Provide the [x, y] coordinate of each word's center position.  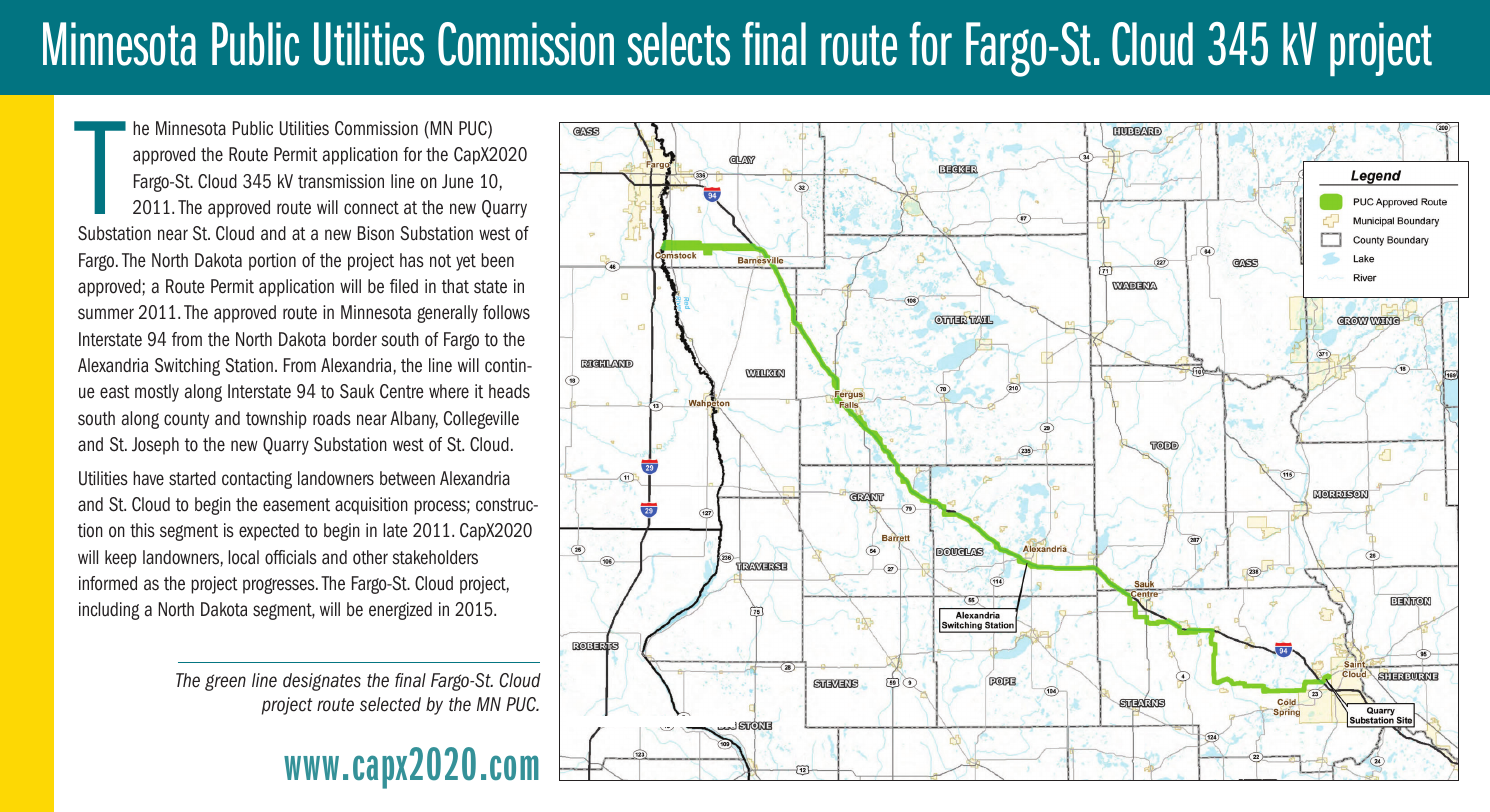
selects [678, 44]
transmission [341, 181]
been [497, 260]
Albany [414, 420]
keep [121, 559]
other [370, 557]
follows [506, 312]
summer [106, 314]
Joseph [155, 446]
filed [404, 286]
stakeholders [435, 557]
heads [509, 391]
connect [371, 208]
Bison [376, 233]
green [225, 682]
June [458, 181]
